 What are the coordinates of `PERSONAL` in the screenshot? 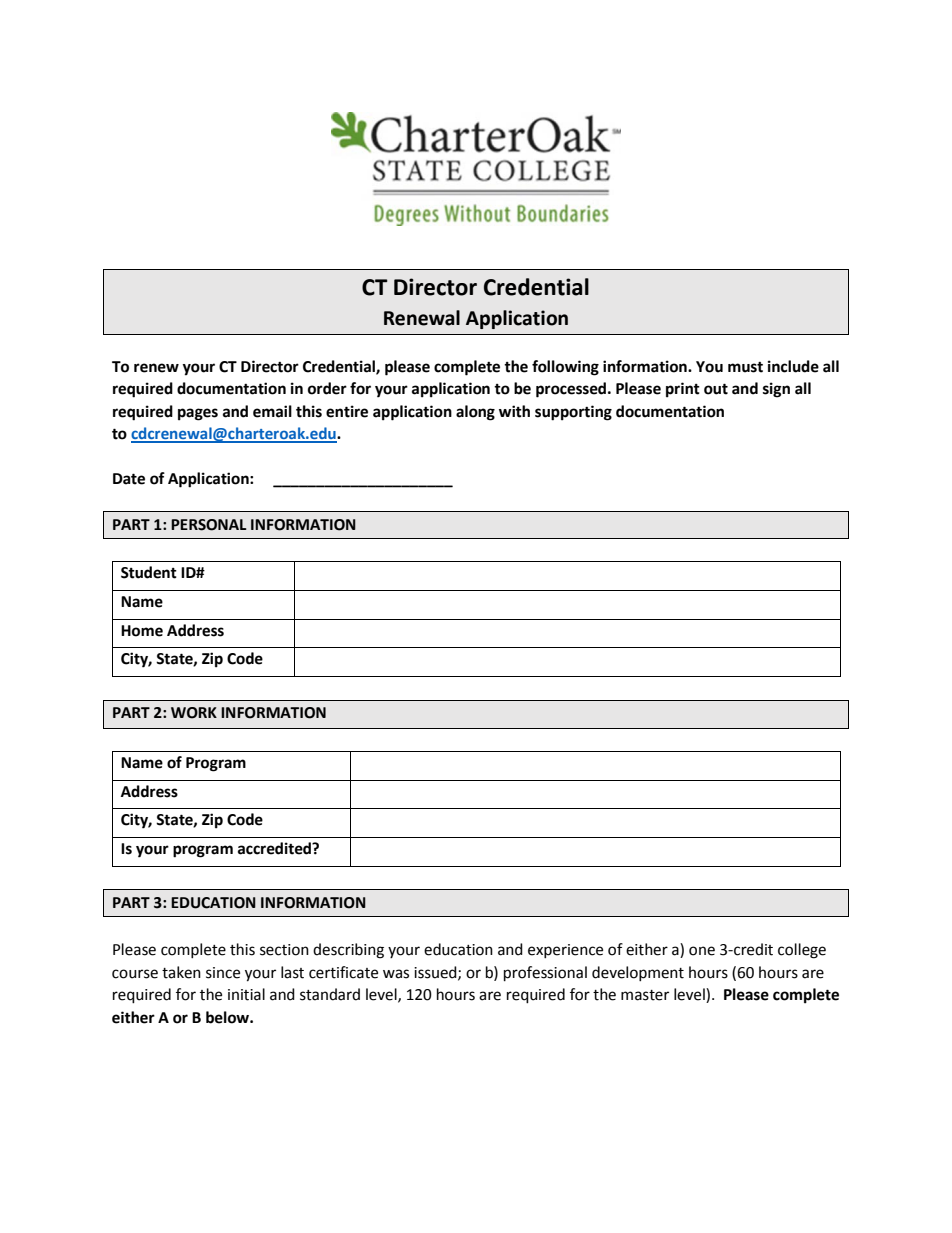 It's located at (209, 525).
